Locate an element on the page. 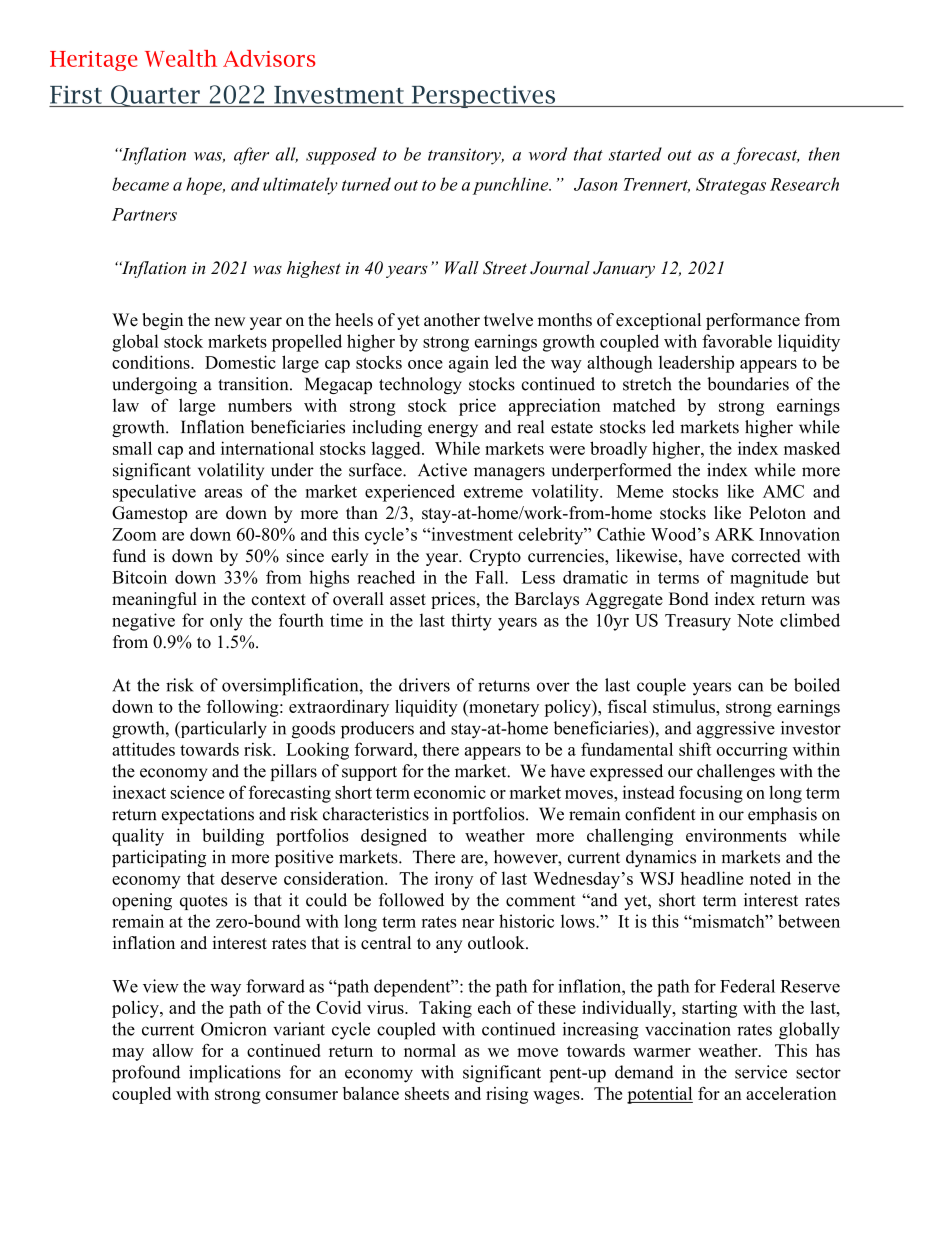 The height and width of the image is (1233, 952). normal is located at coordinates (430, 1050).
